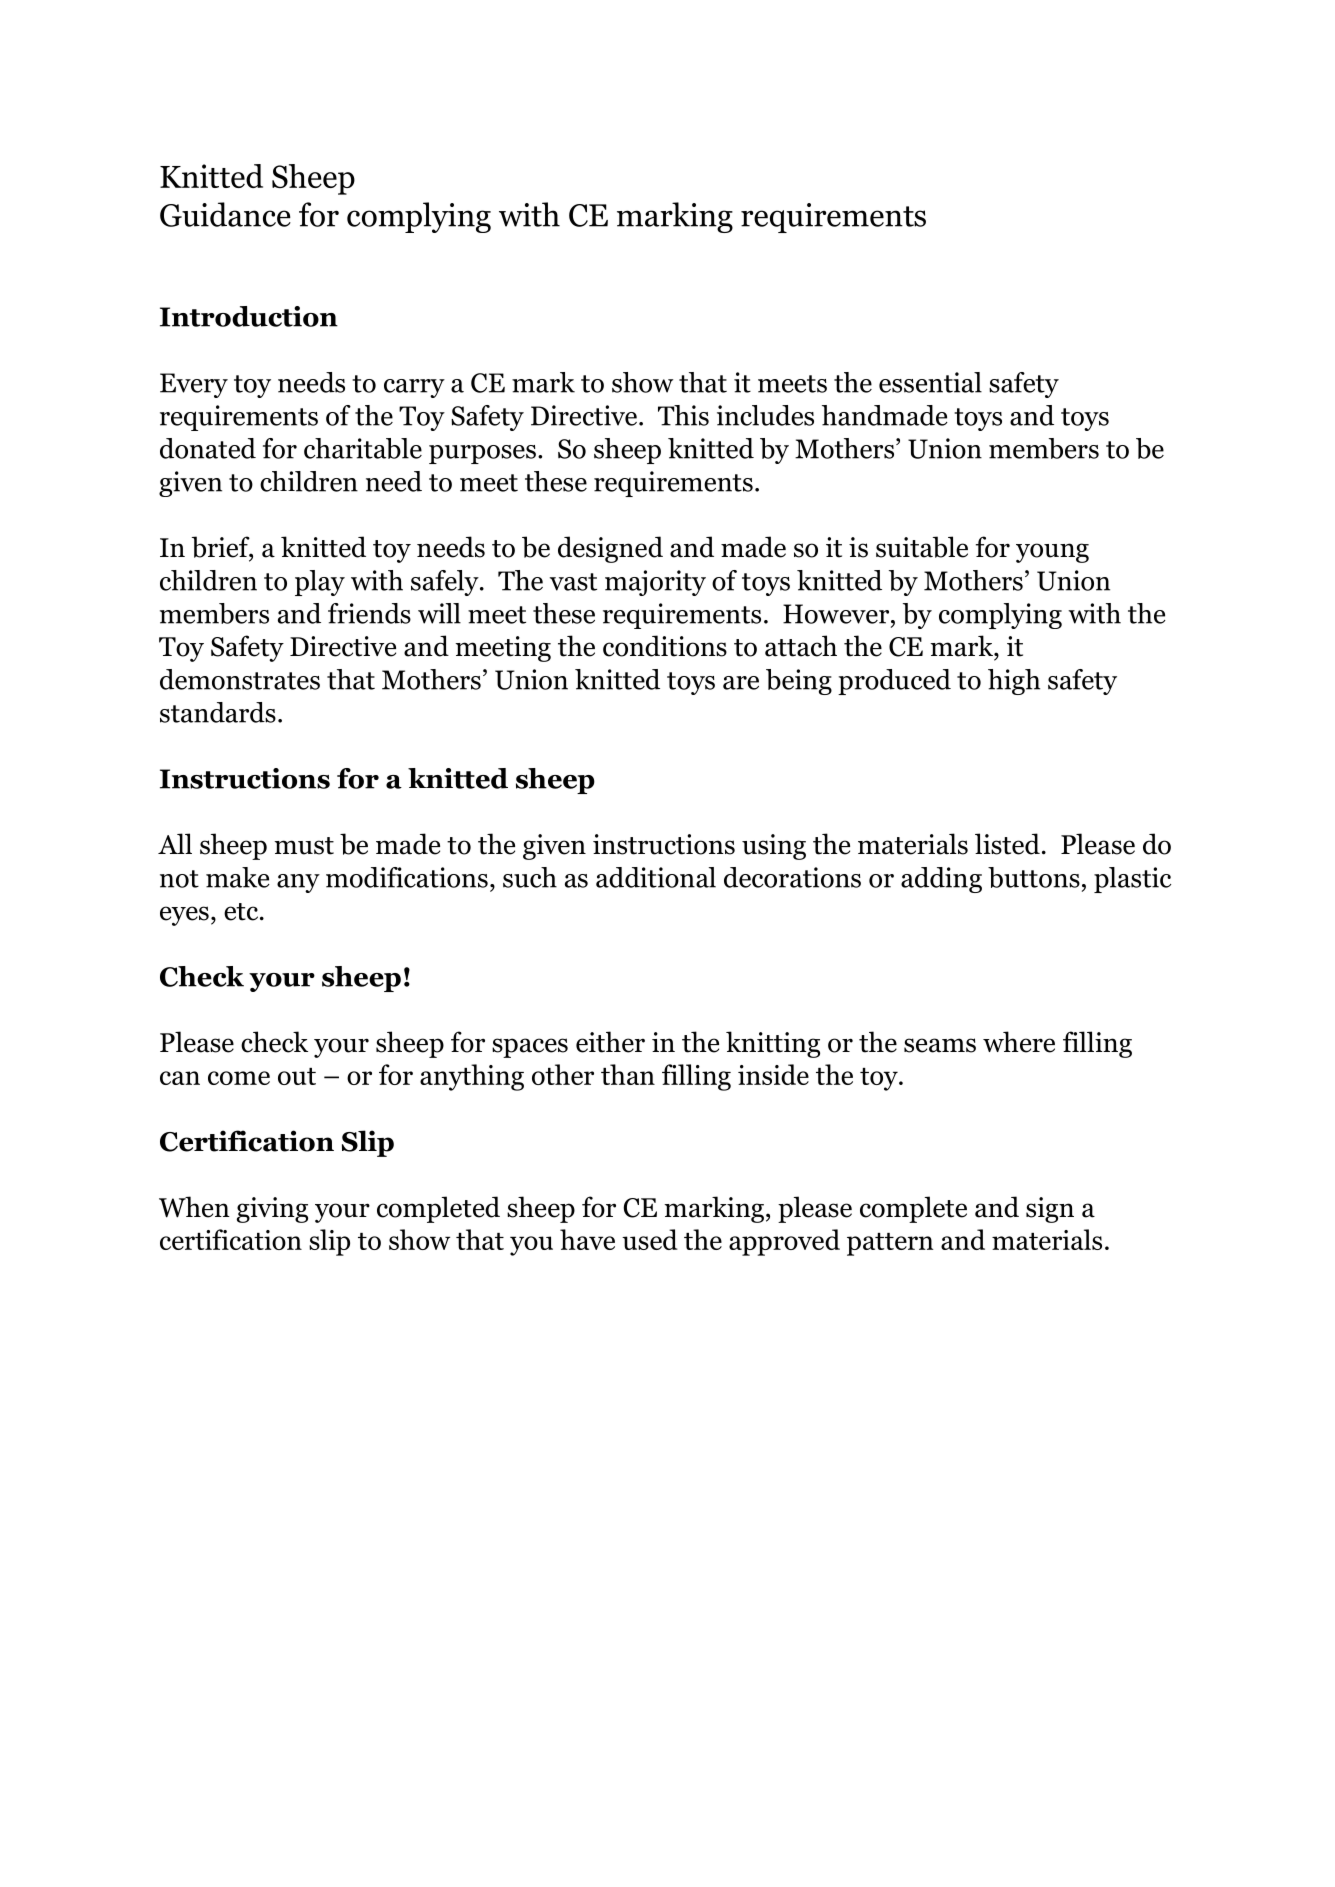 The image size is (1335, 1887). I want to click on This, so click(683, 415).
